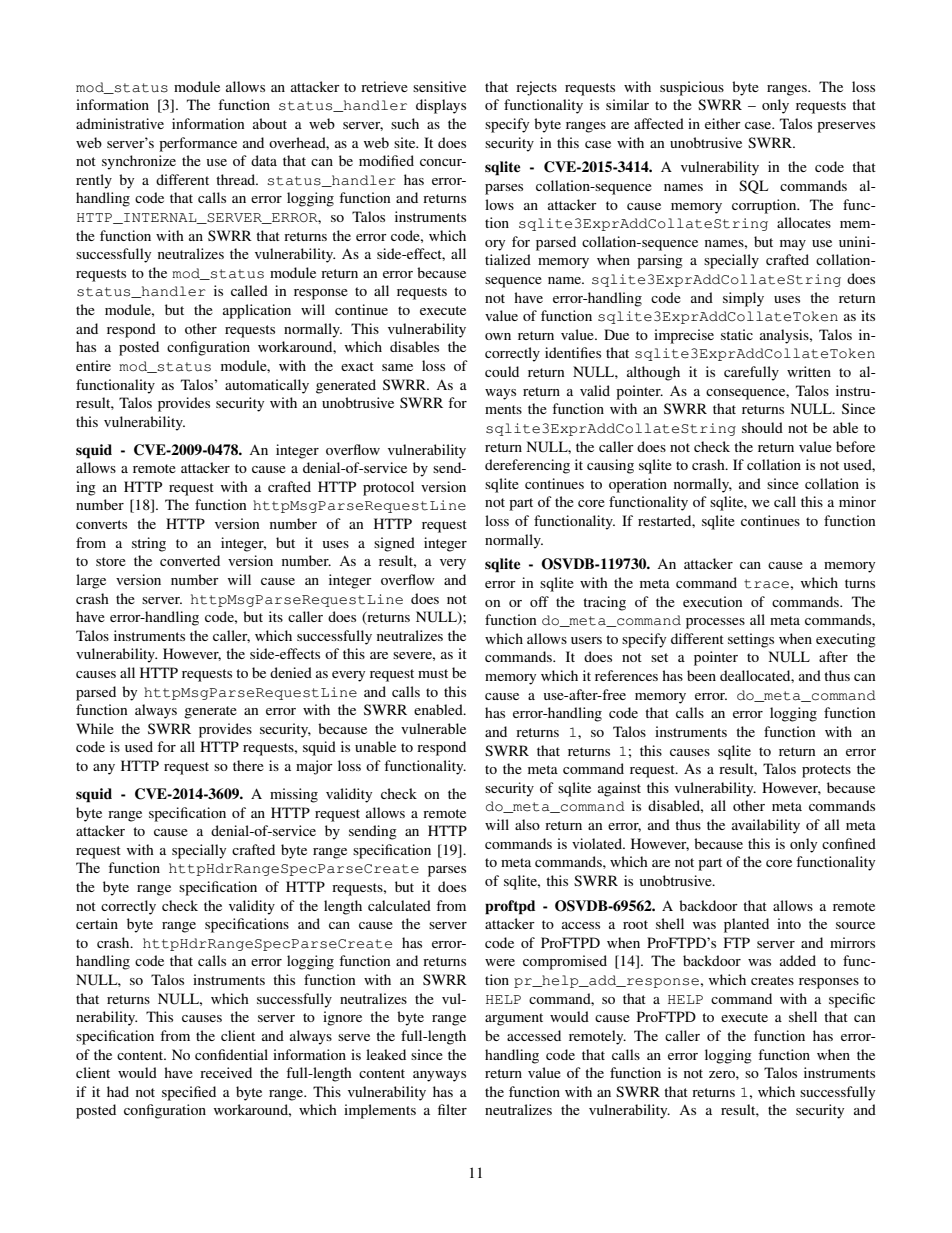 The image size is (952, 1233). I want to click on displays, so click(441, 106).
